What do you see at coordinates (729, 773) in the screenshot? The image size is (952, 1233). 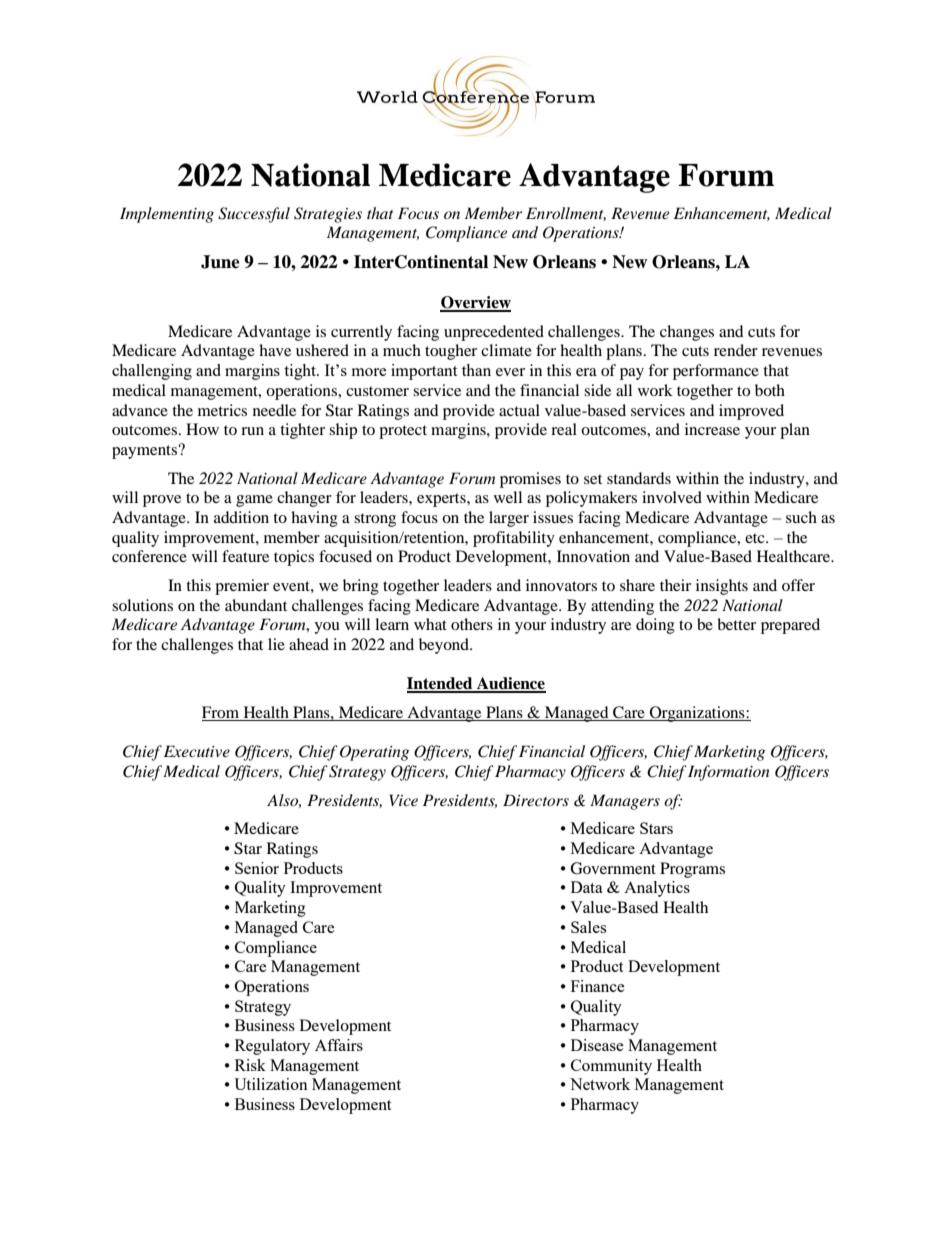 I see `Information` at bounding box center [729, 773].
